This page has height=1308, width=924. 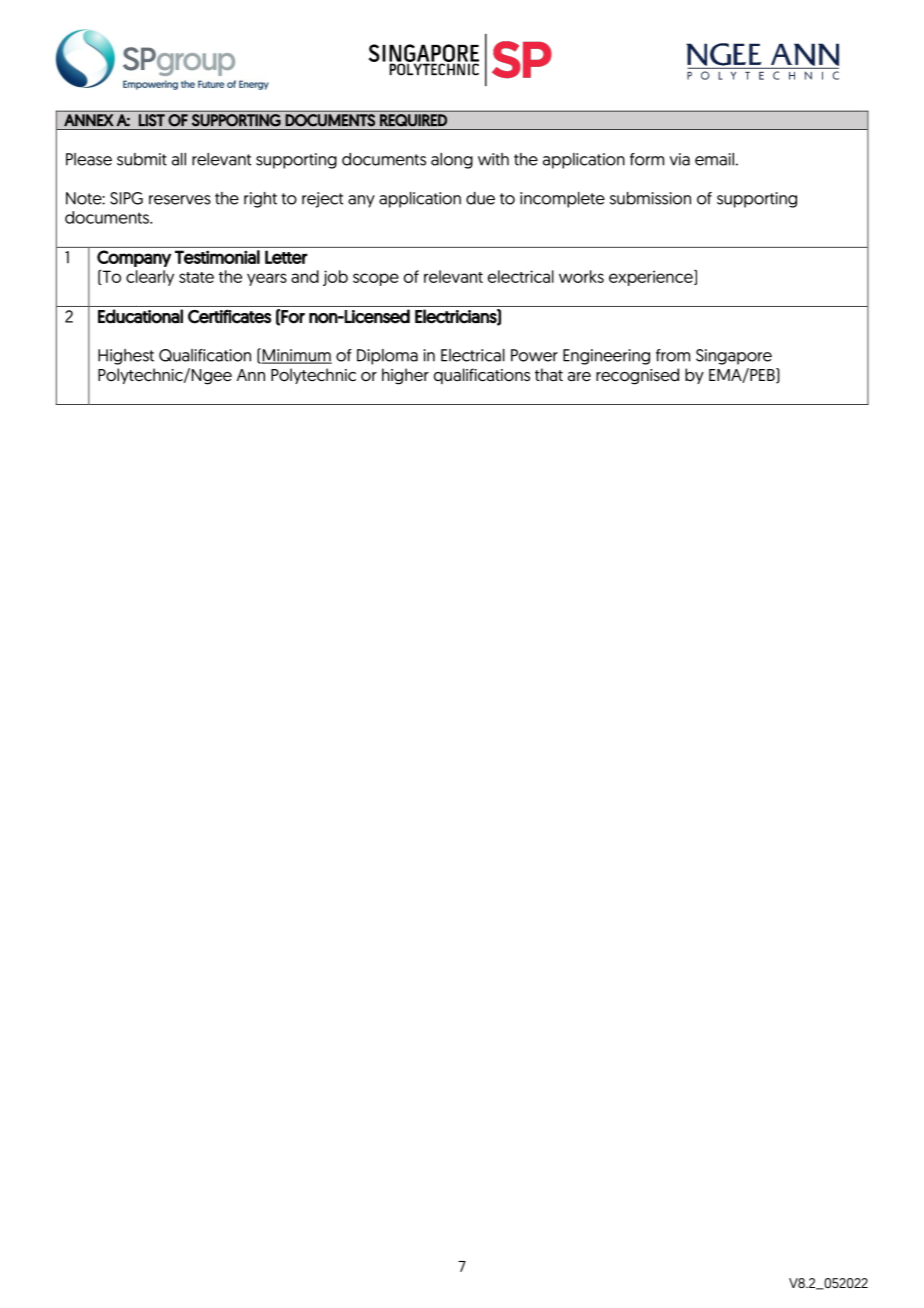 What do you see at coordinates (647, 159) in the page?
I see `form` at bounding box center [647, 159].
